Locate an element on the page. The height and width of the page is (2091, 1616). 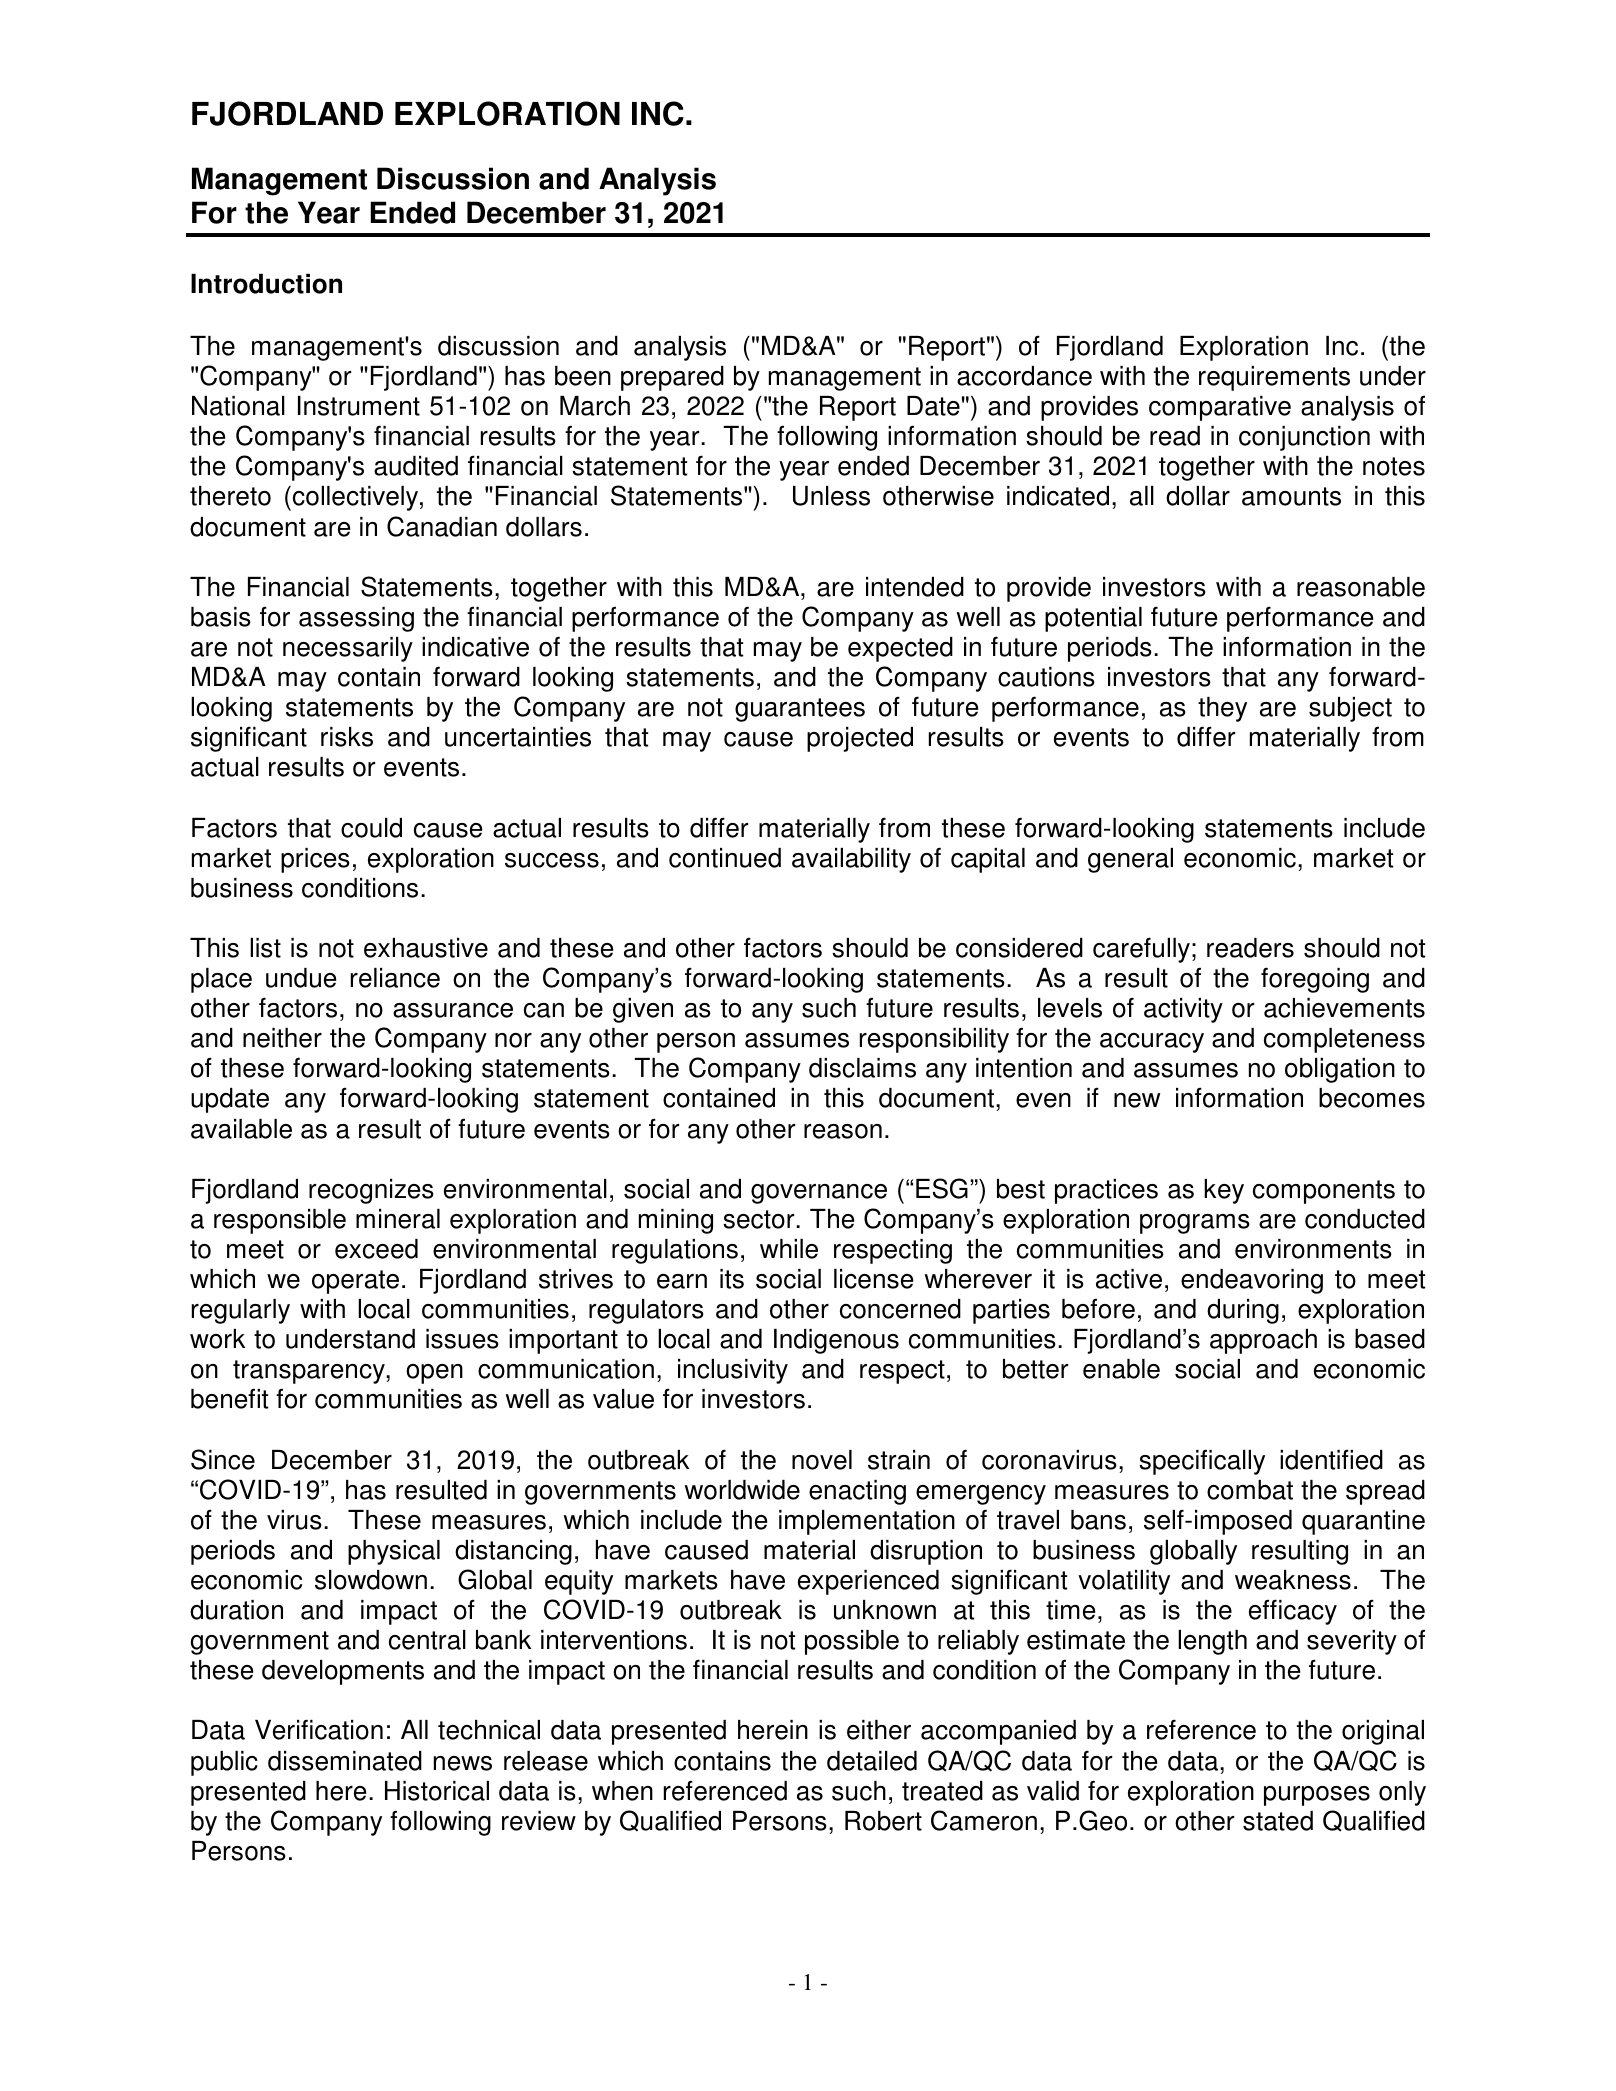
novel is located at coordinates (822, 1460).
